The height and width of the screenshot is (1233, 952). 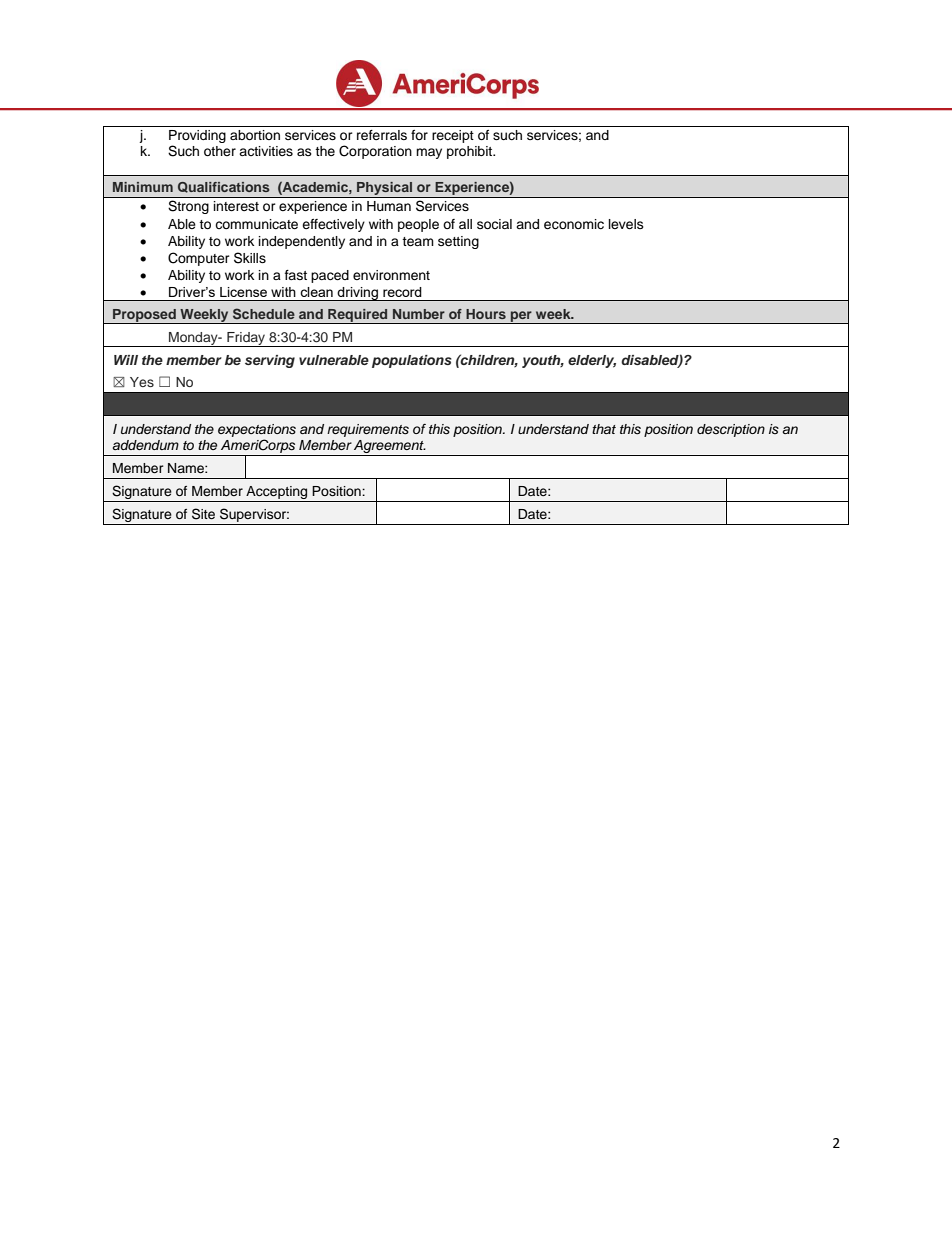 I want to click on Number, so click(x=419, y=314).
